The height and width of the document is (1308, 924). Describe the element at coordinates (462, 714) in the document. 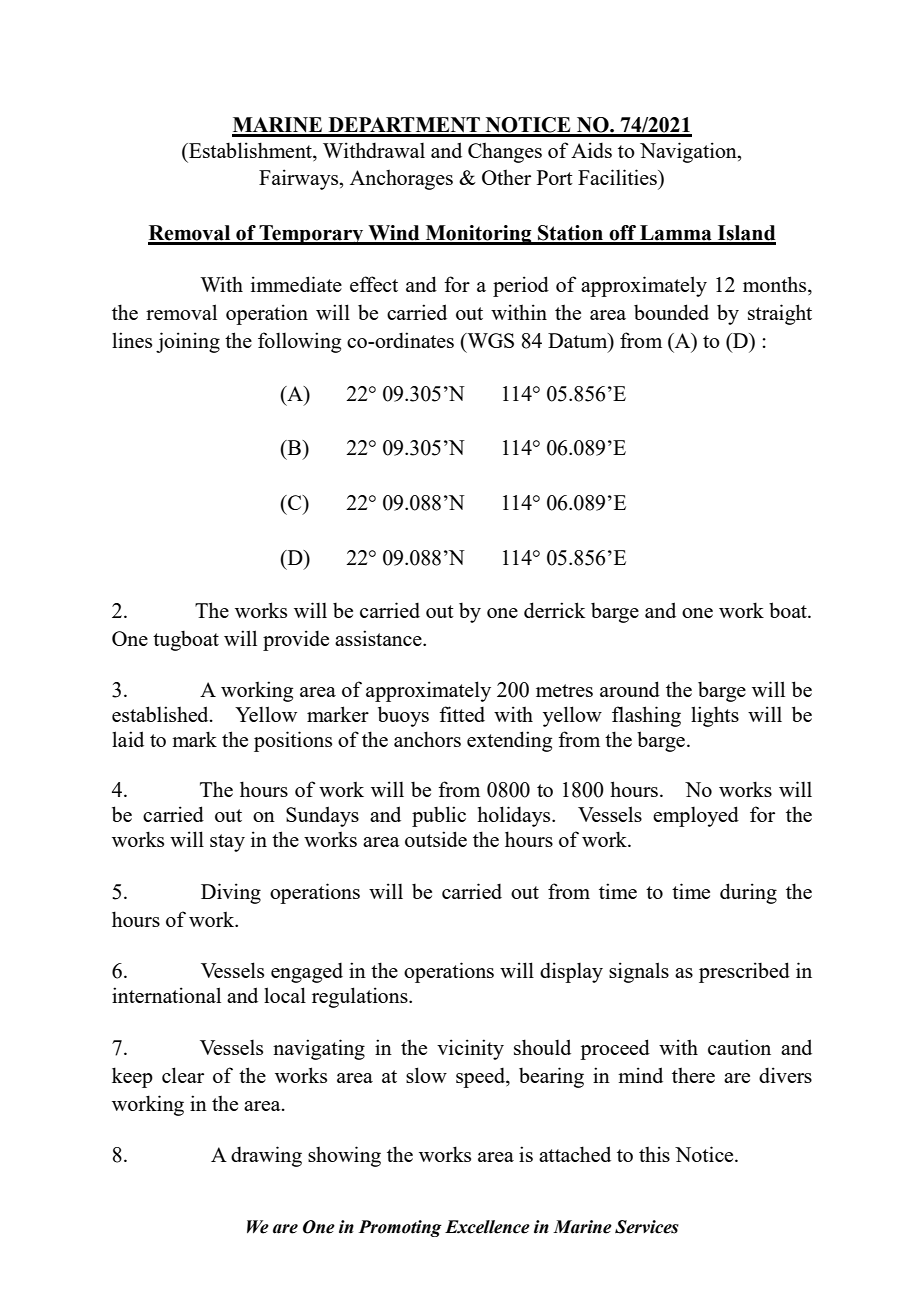

I see `fitted` at that location.
